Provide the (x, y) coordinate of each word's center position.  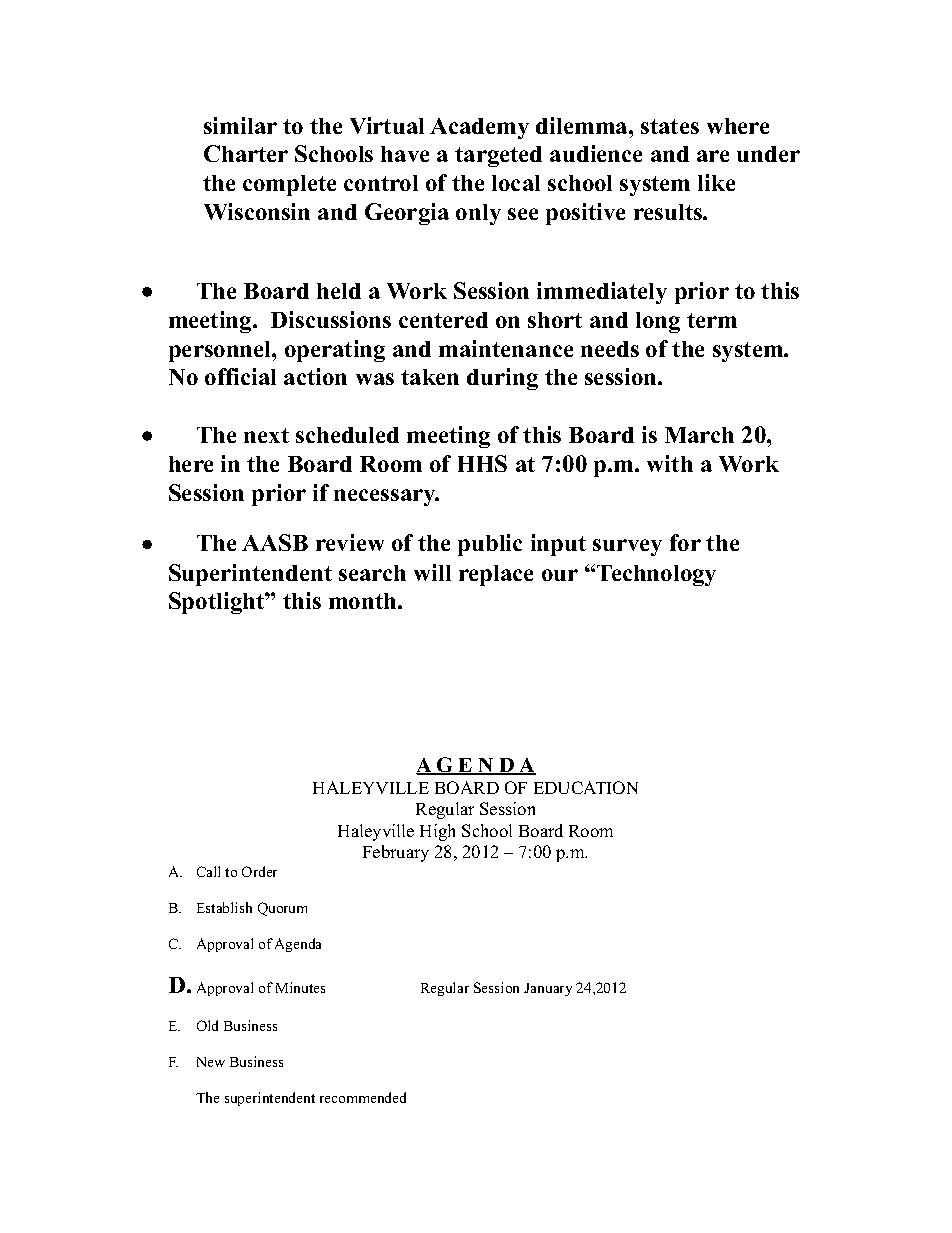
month (364, 601)
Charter (246, 153)
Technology (656, 575)
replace (496, 575)
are (713, 156)
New (211, 1062)
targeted (498, 156)
